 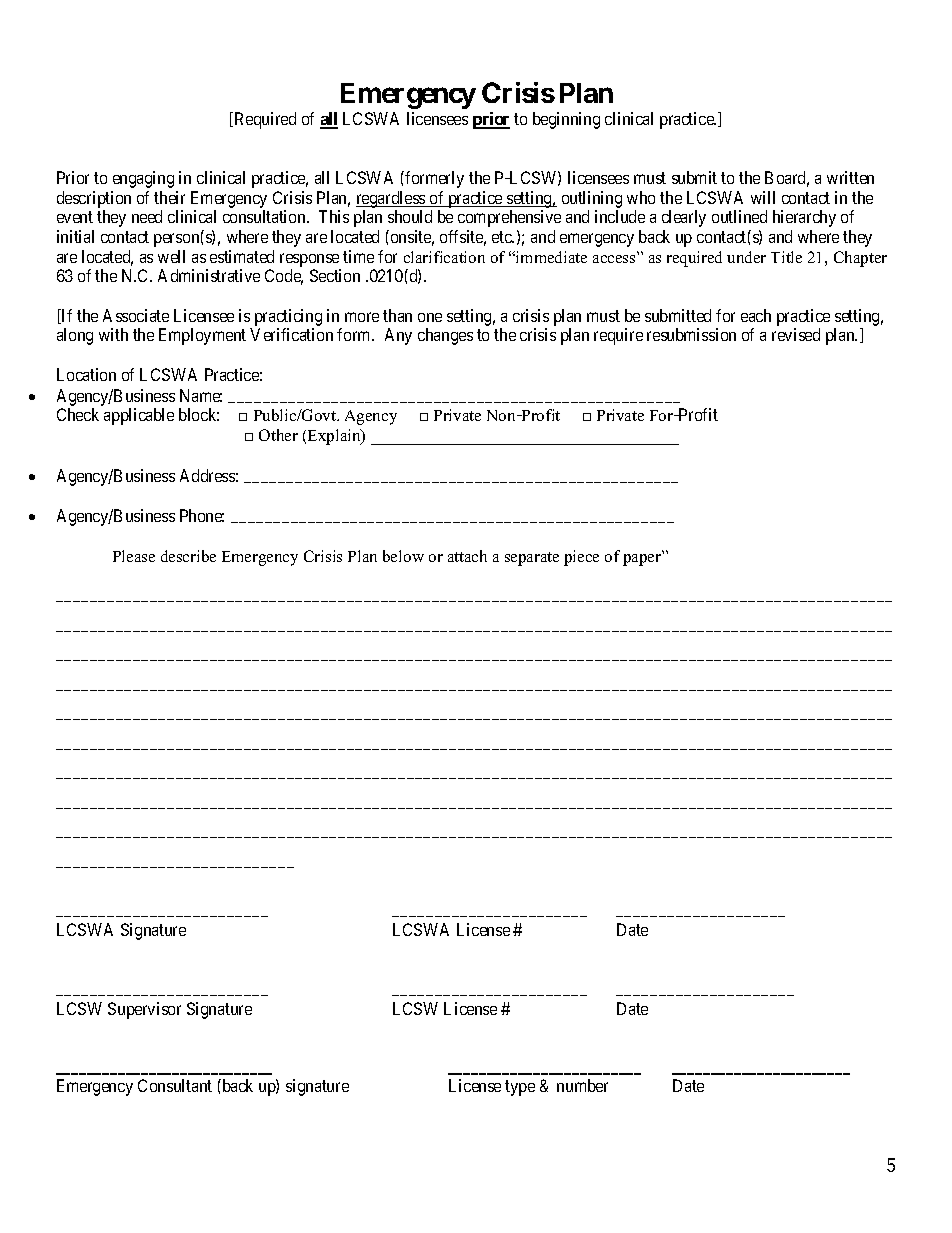 What do you see at coordinates (139, 416) in the image?
I see `applicable` at bounding box center [139, 416].
